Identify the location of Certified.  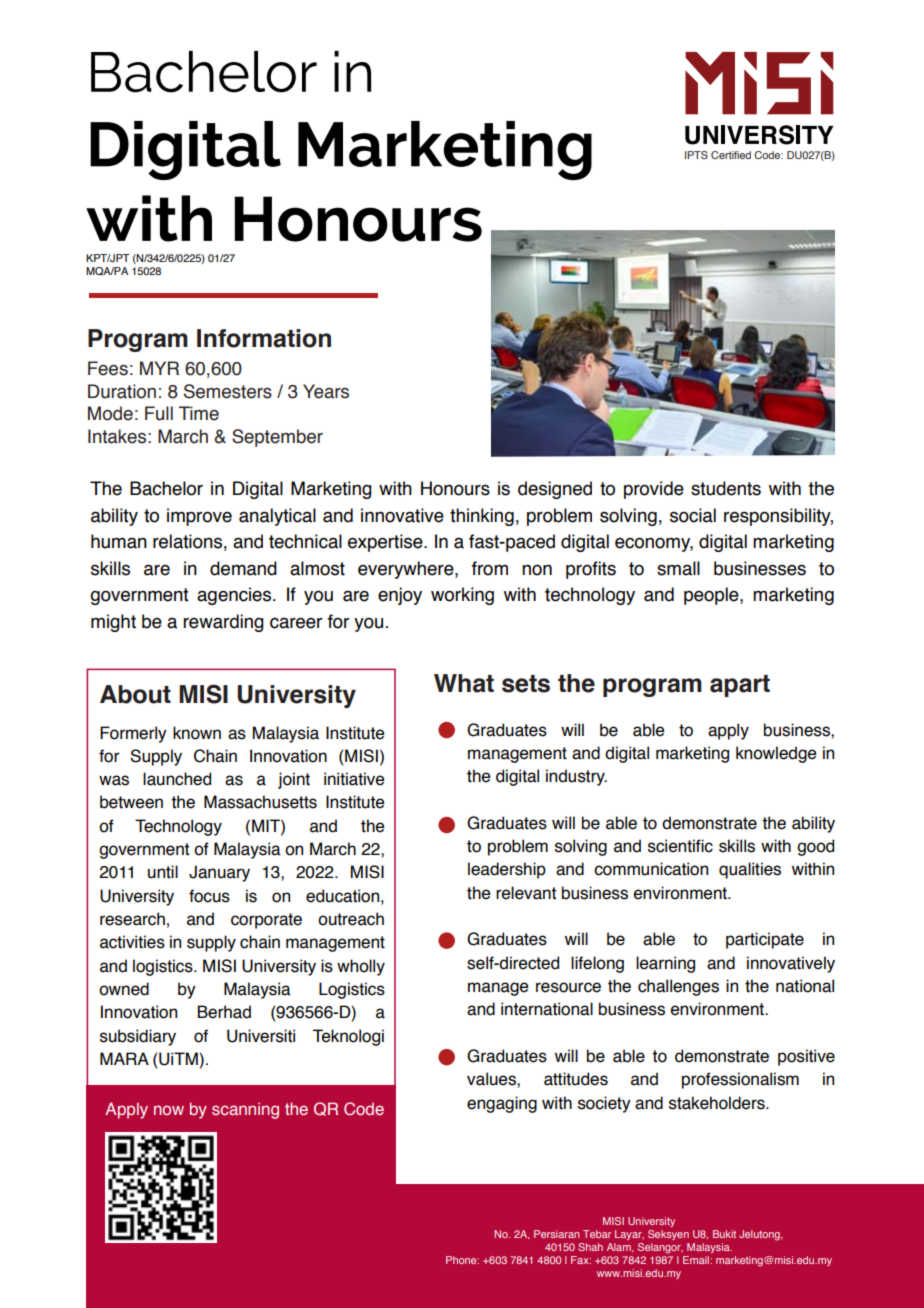
(731, 155).
